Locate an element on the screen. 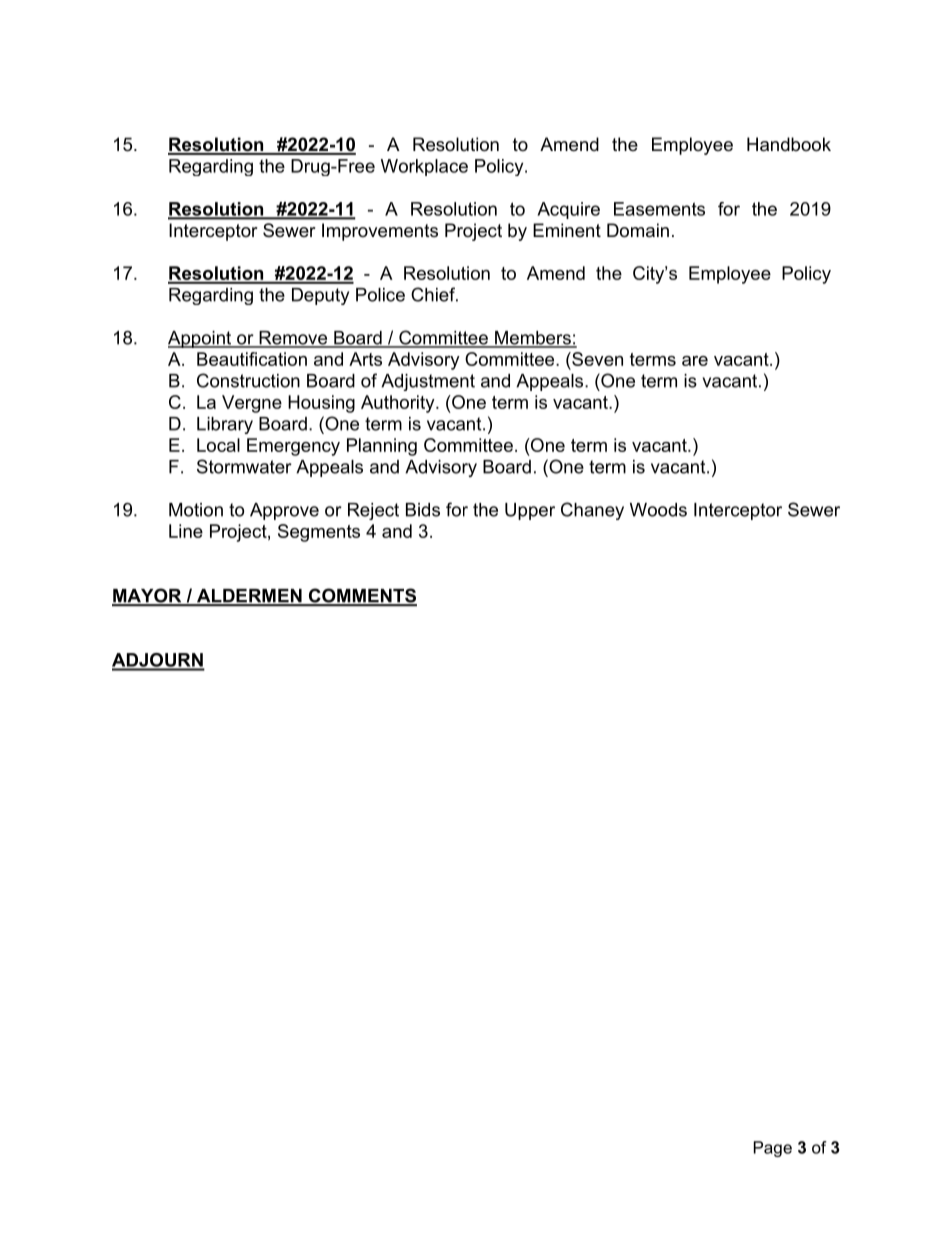 This screenshot has width=952, height=1233. Workplace is located at coordinates (424, 167).
